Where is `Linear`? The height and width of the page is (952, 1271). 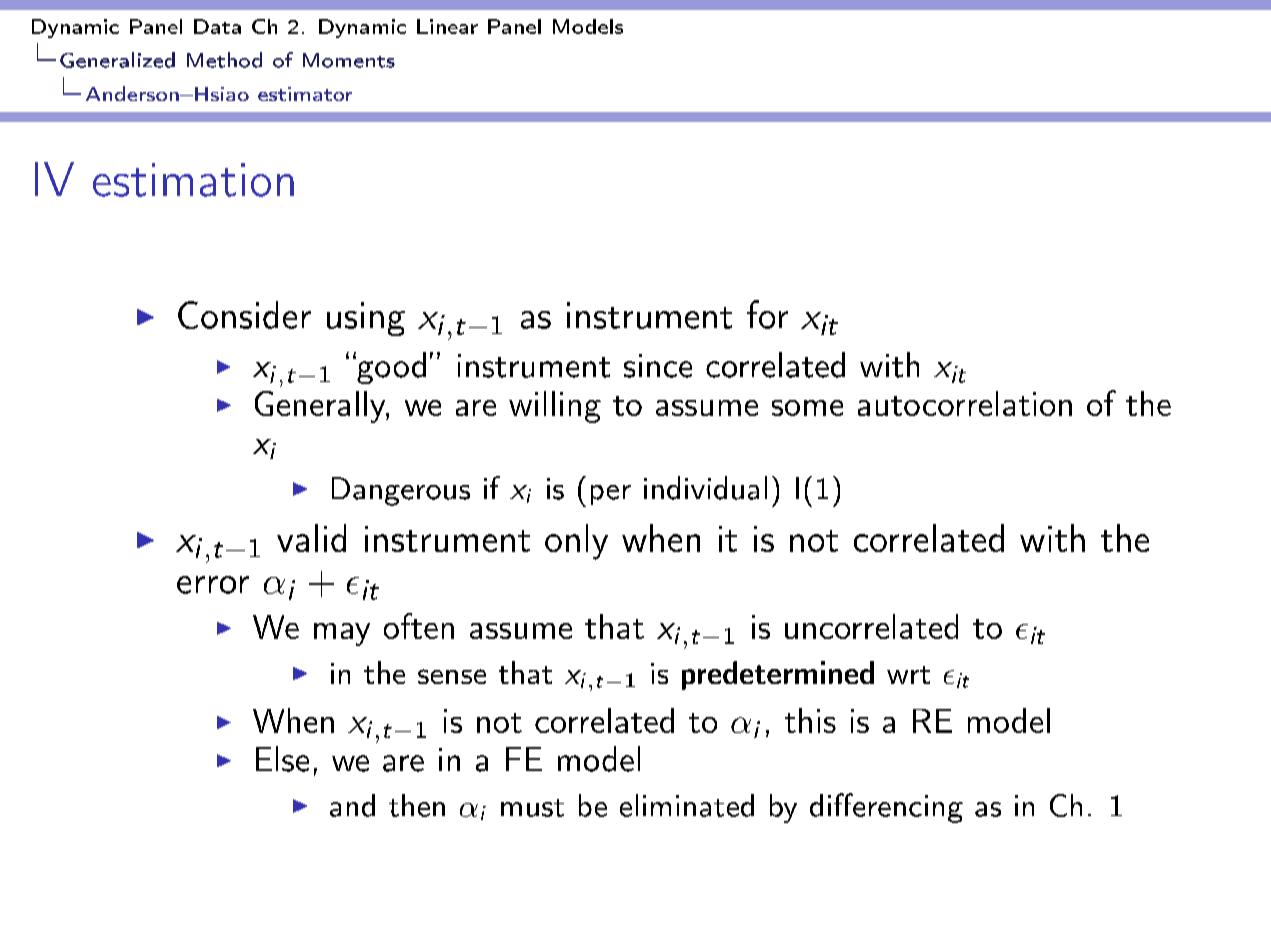
Linear is located at coordinates (447, 26).
